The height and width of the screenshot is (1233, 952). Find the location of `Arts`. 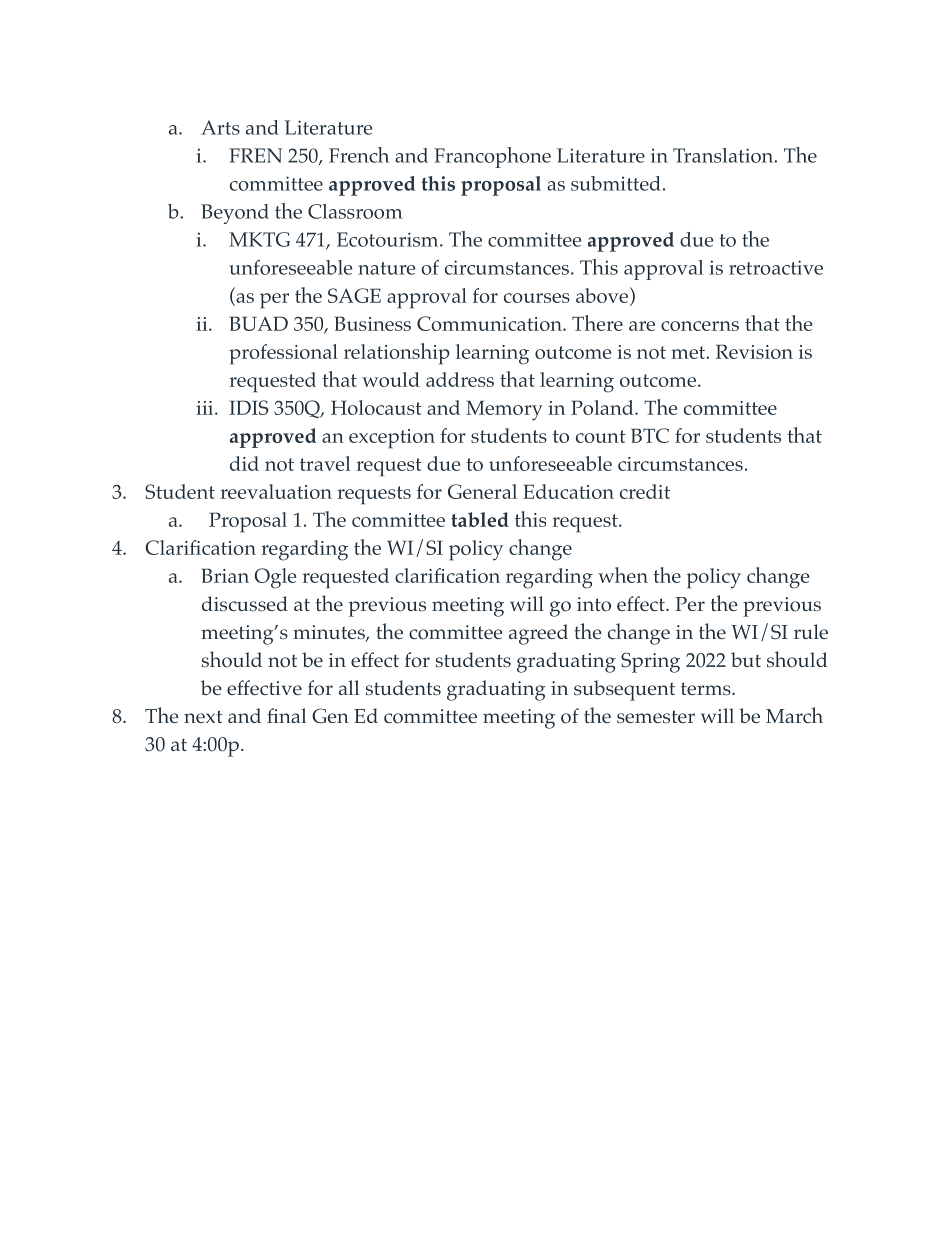

Arts is located at coordinates (220, 127).
